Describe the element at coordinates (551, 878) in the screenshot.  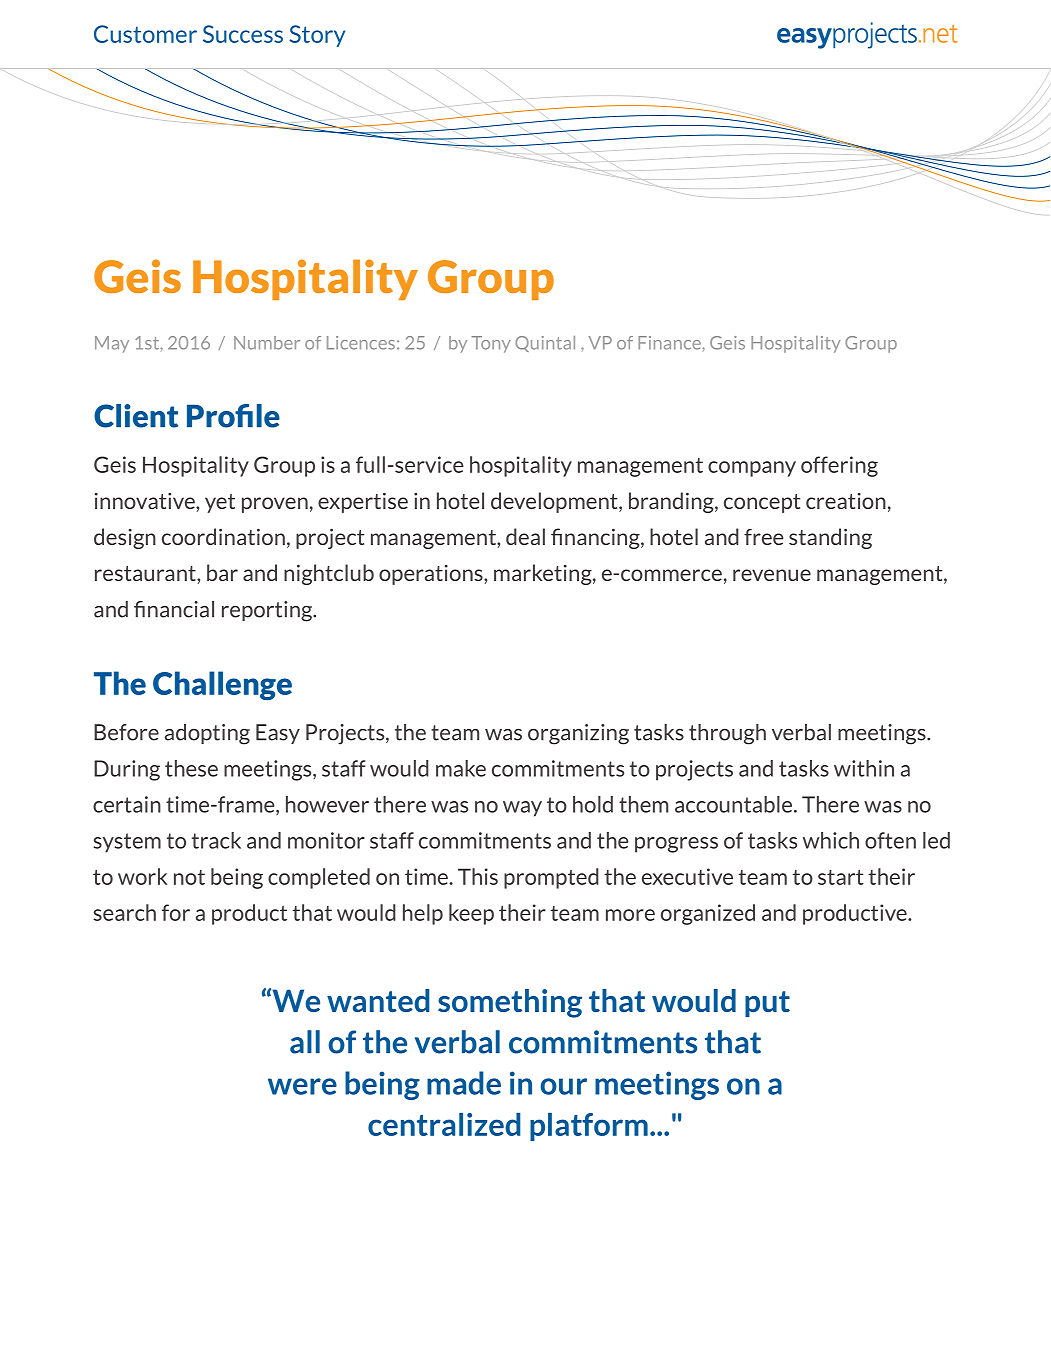
I see `prompted` at that location.
